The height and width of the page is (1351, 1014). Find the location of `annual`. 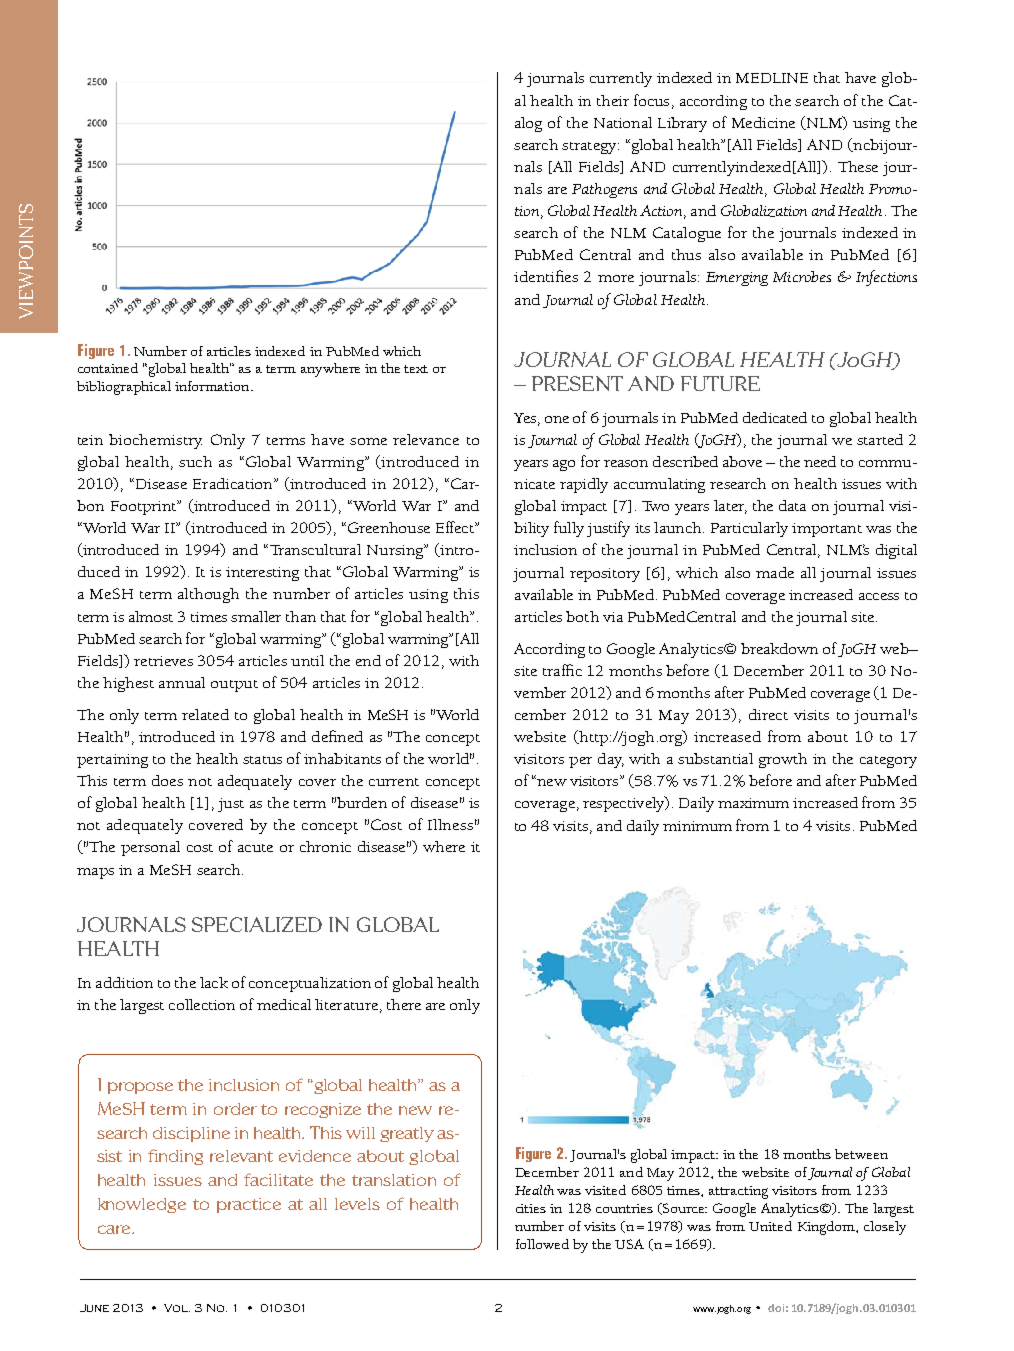

annual is located at coordinates (182, 682).
